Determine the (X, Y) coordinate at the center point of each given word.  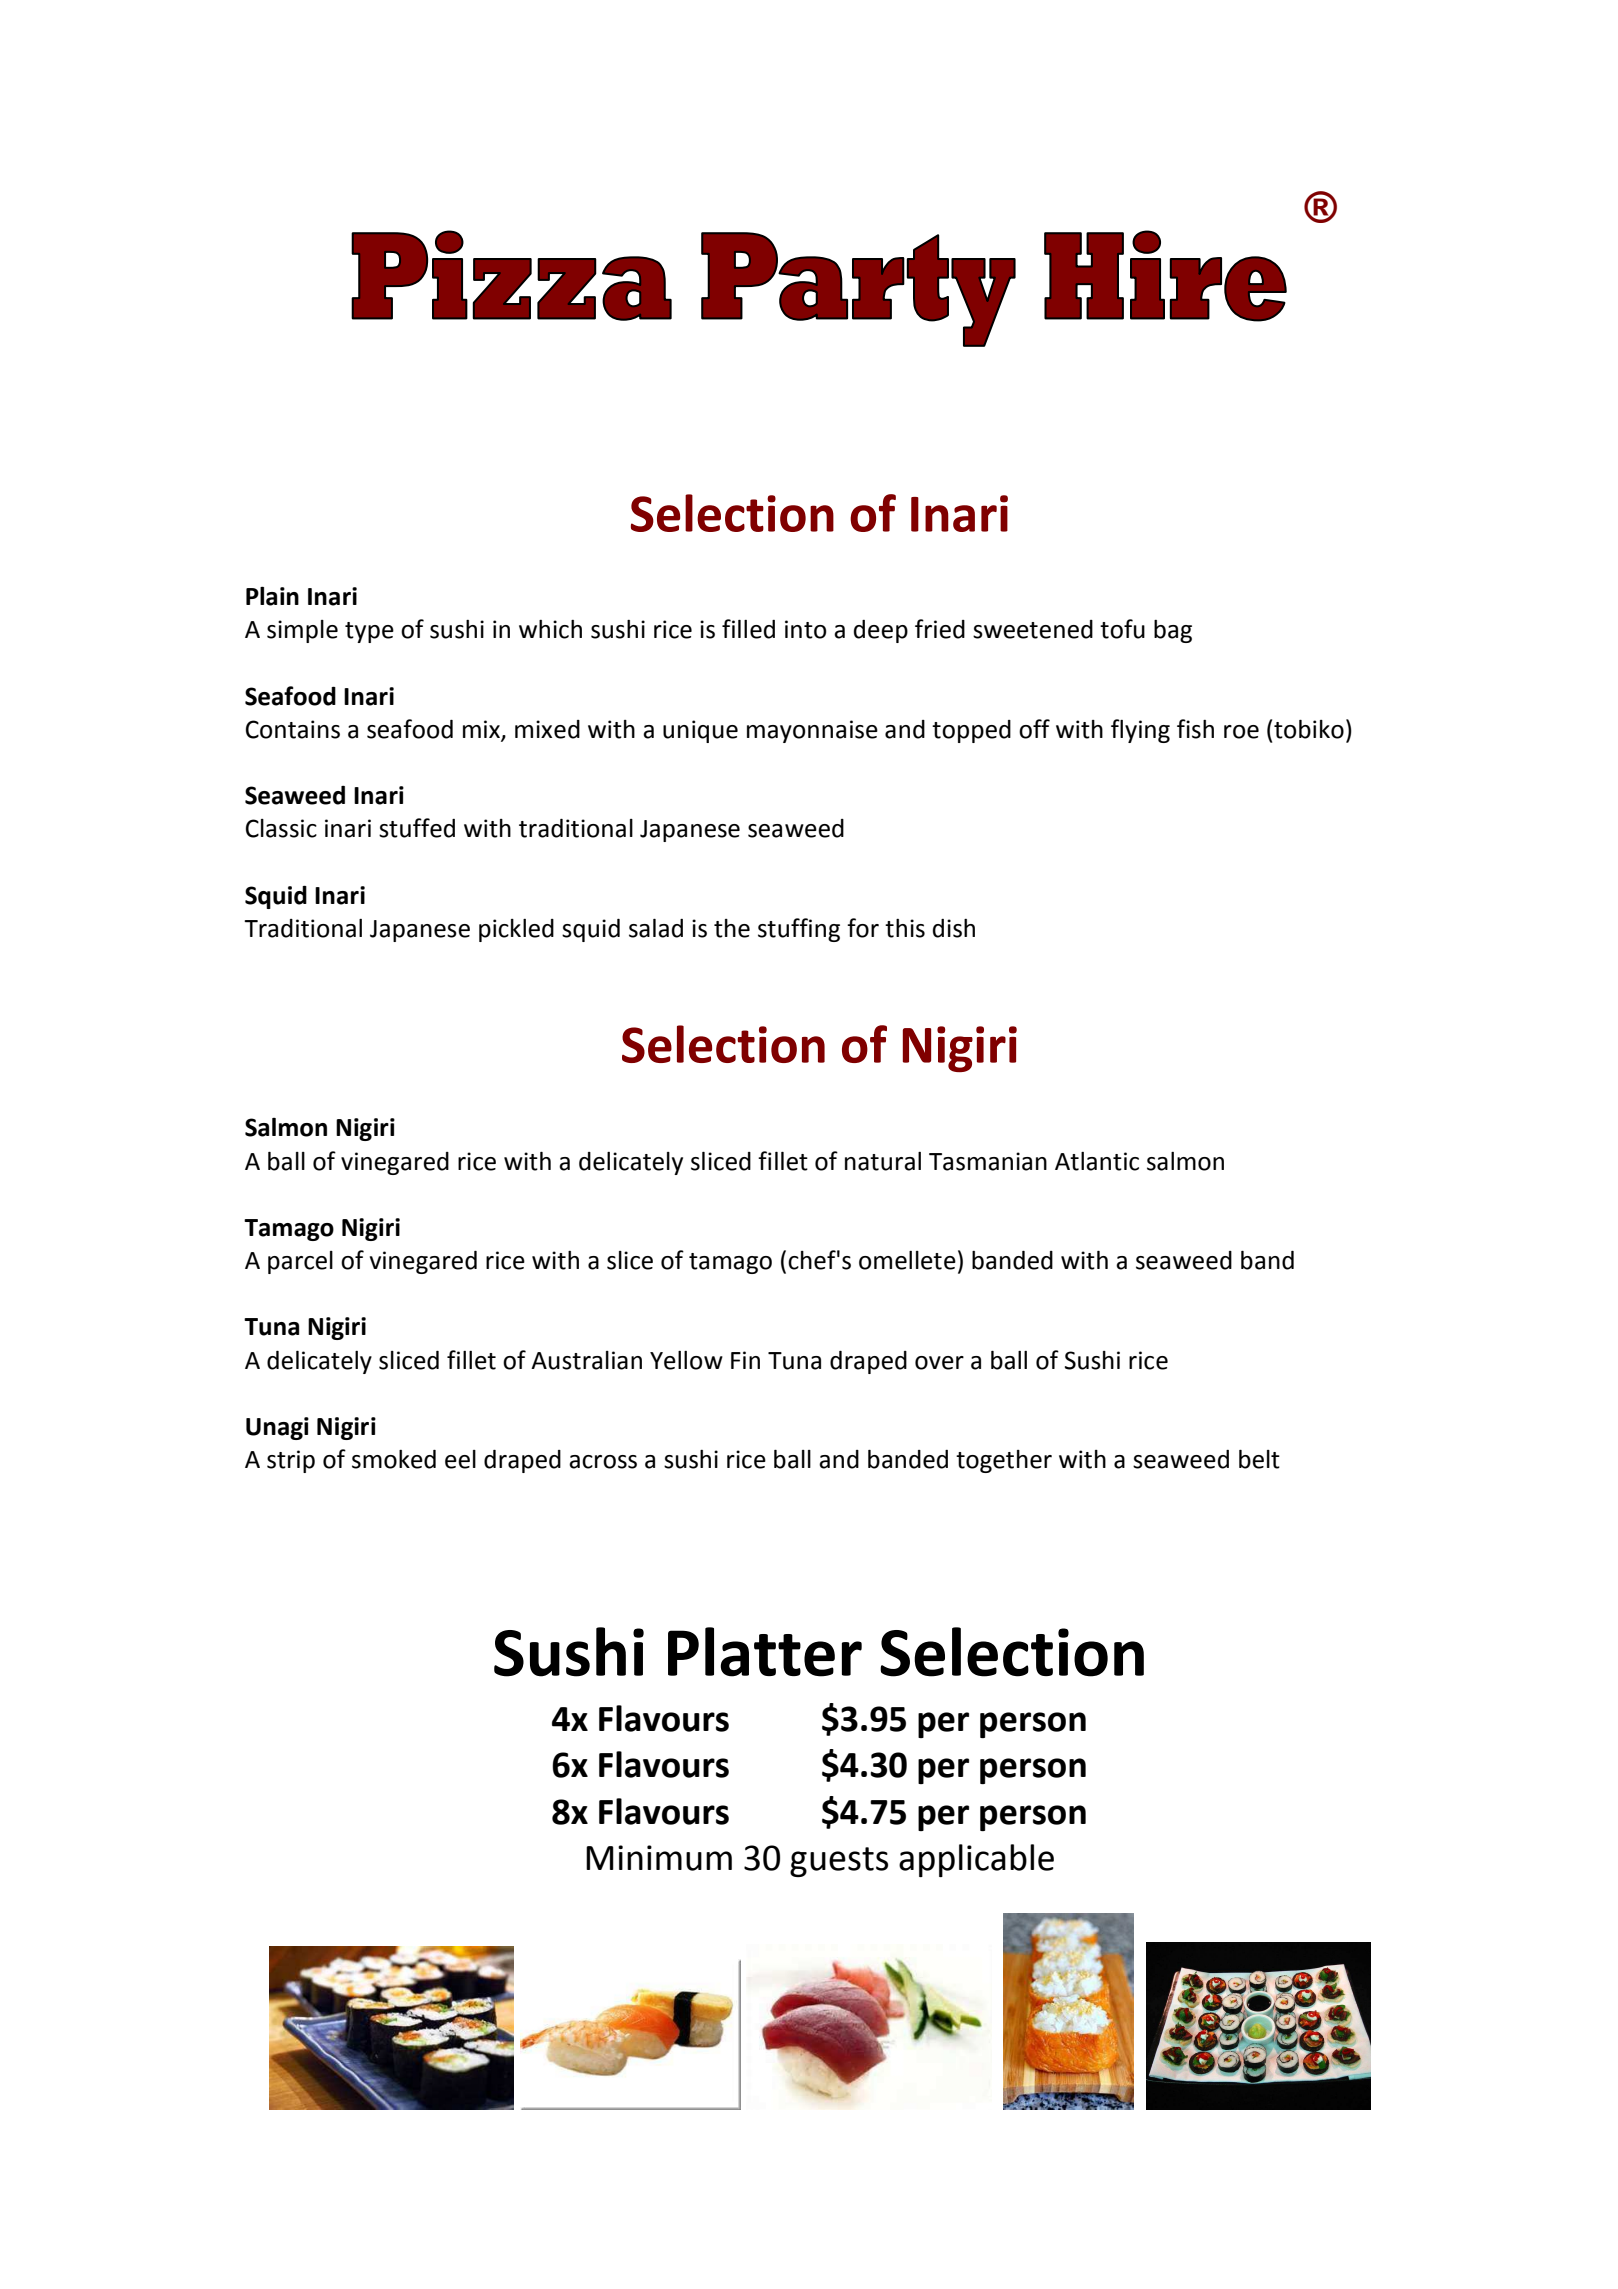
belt (1259, 1459)
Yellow (686, 1360)
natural (883, 1161)
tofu (1122, 629)
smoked (394, 1459)
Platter (765, 1652)
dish (954, 928)
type (369, 632)
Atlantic (1097, 1161)
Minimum (659, 1858)
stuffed (417, 828)
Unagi (277, 1428)
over (939, 1363)
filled (748, 629)
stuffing (799, 930)
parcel (300, 1262)
